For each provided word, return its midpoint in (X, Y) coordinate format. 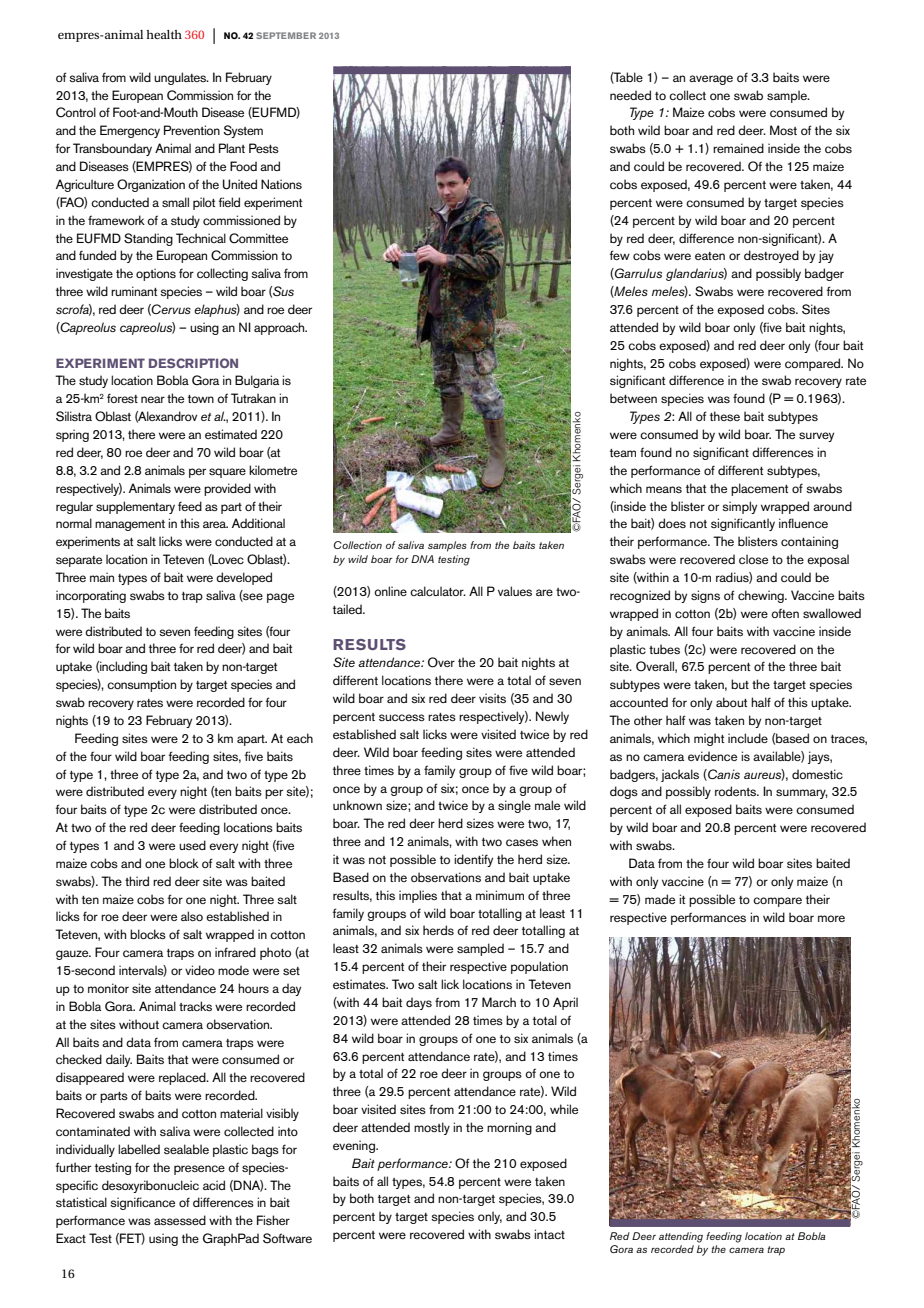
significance (142, 1203)
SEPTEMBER (286, 35)
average (711, 80)
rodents (737, 791)
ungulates (181, 78)
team (623, 453)
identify (473, 860)
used (192, 845)
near (153, 399)
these (725, 416)
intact (549, 1234)
